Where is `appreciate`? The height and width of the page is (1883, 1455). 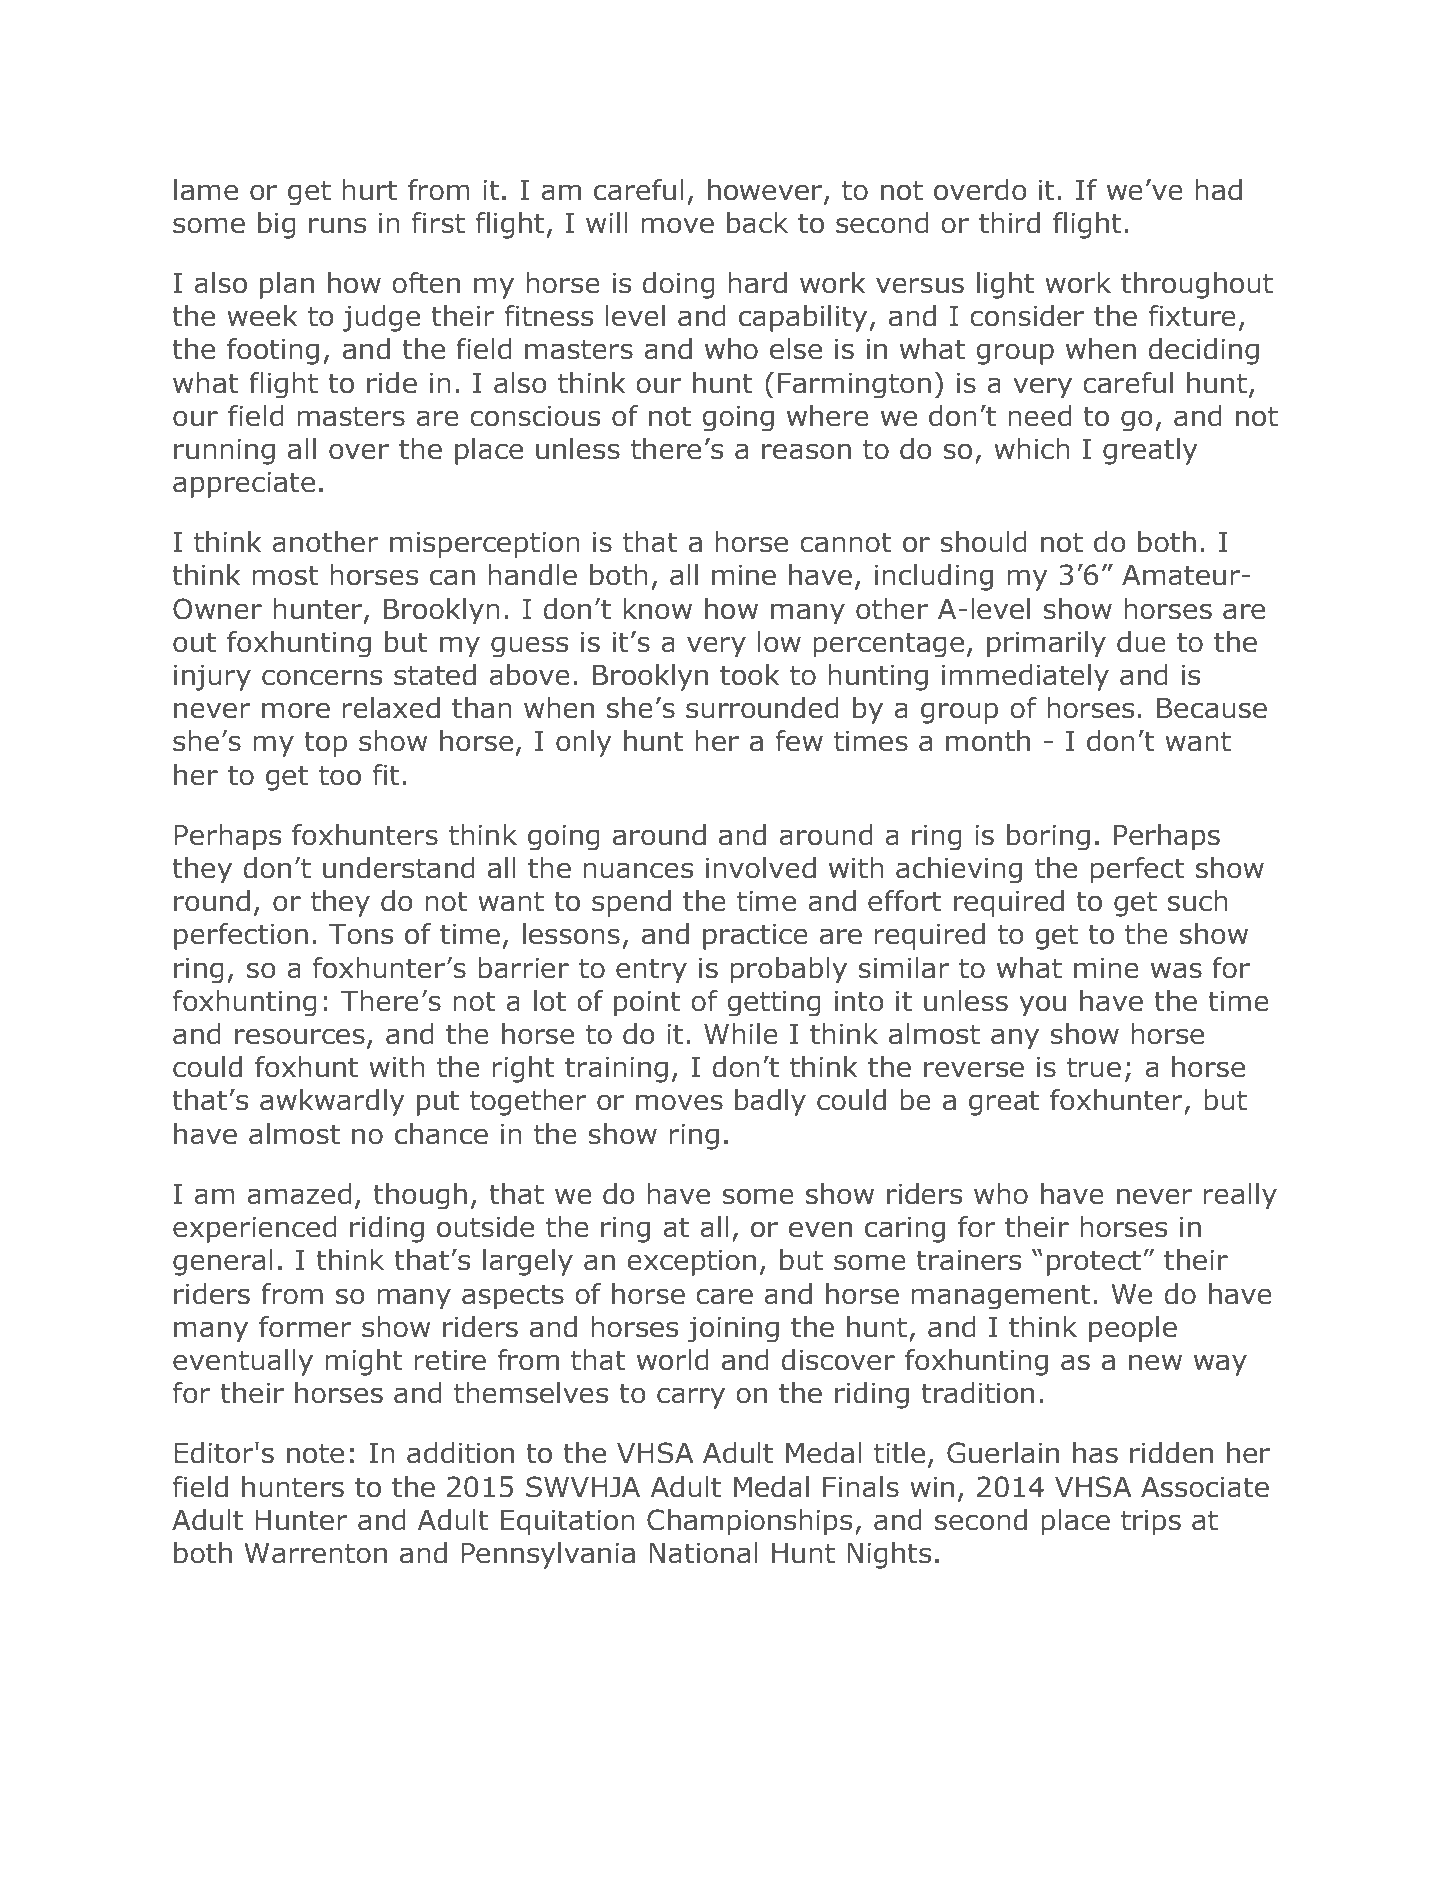 appreciate is located at coordinates (244, 485).
